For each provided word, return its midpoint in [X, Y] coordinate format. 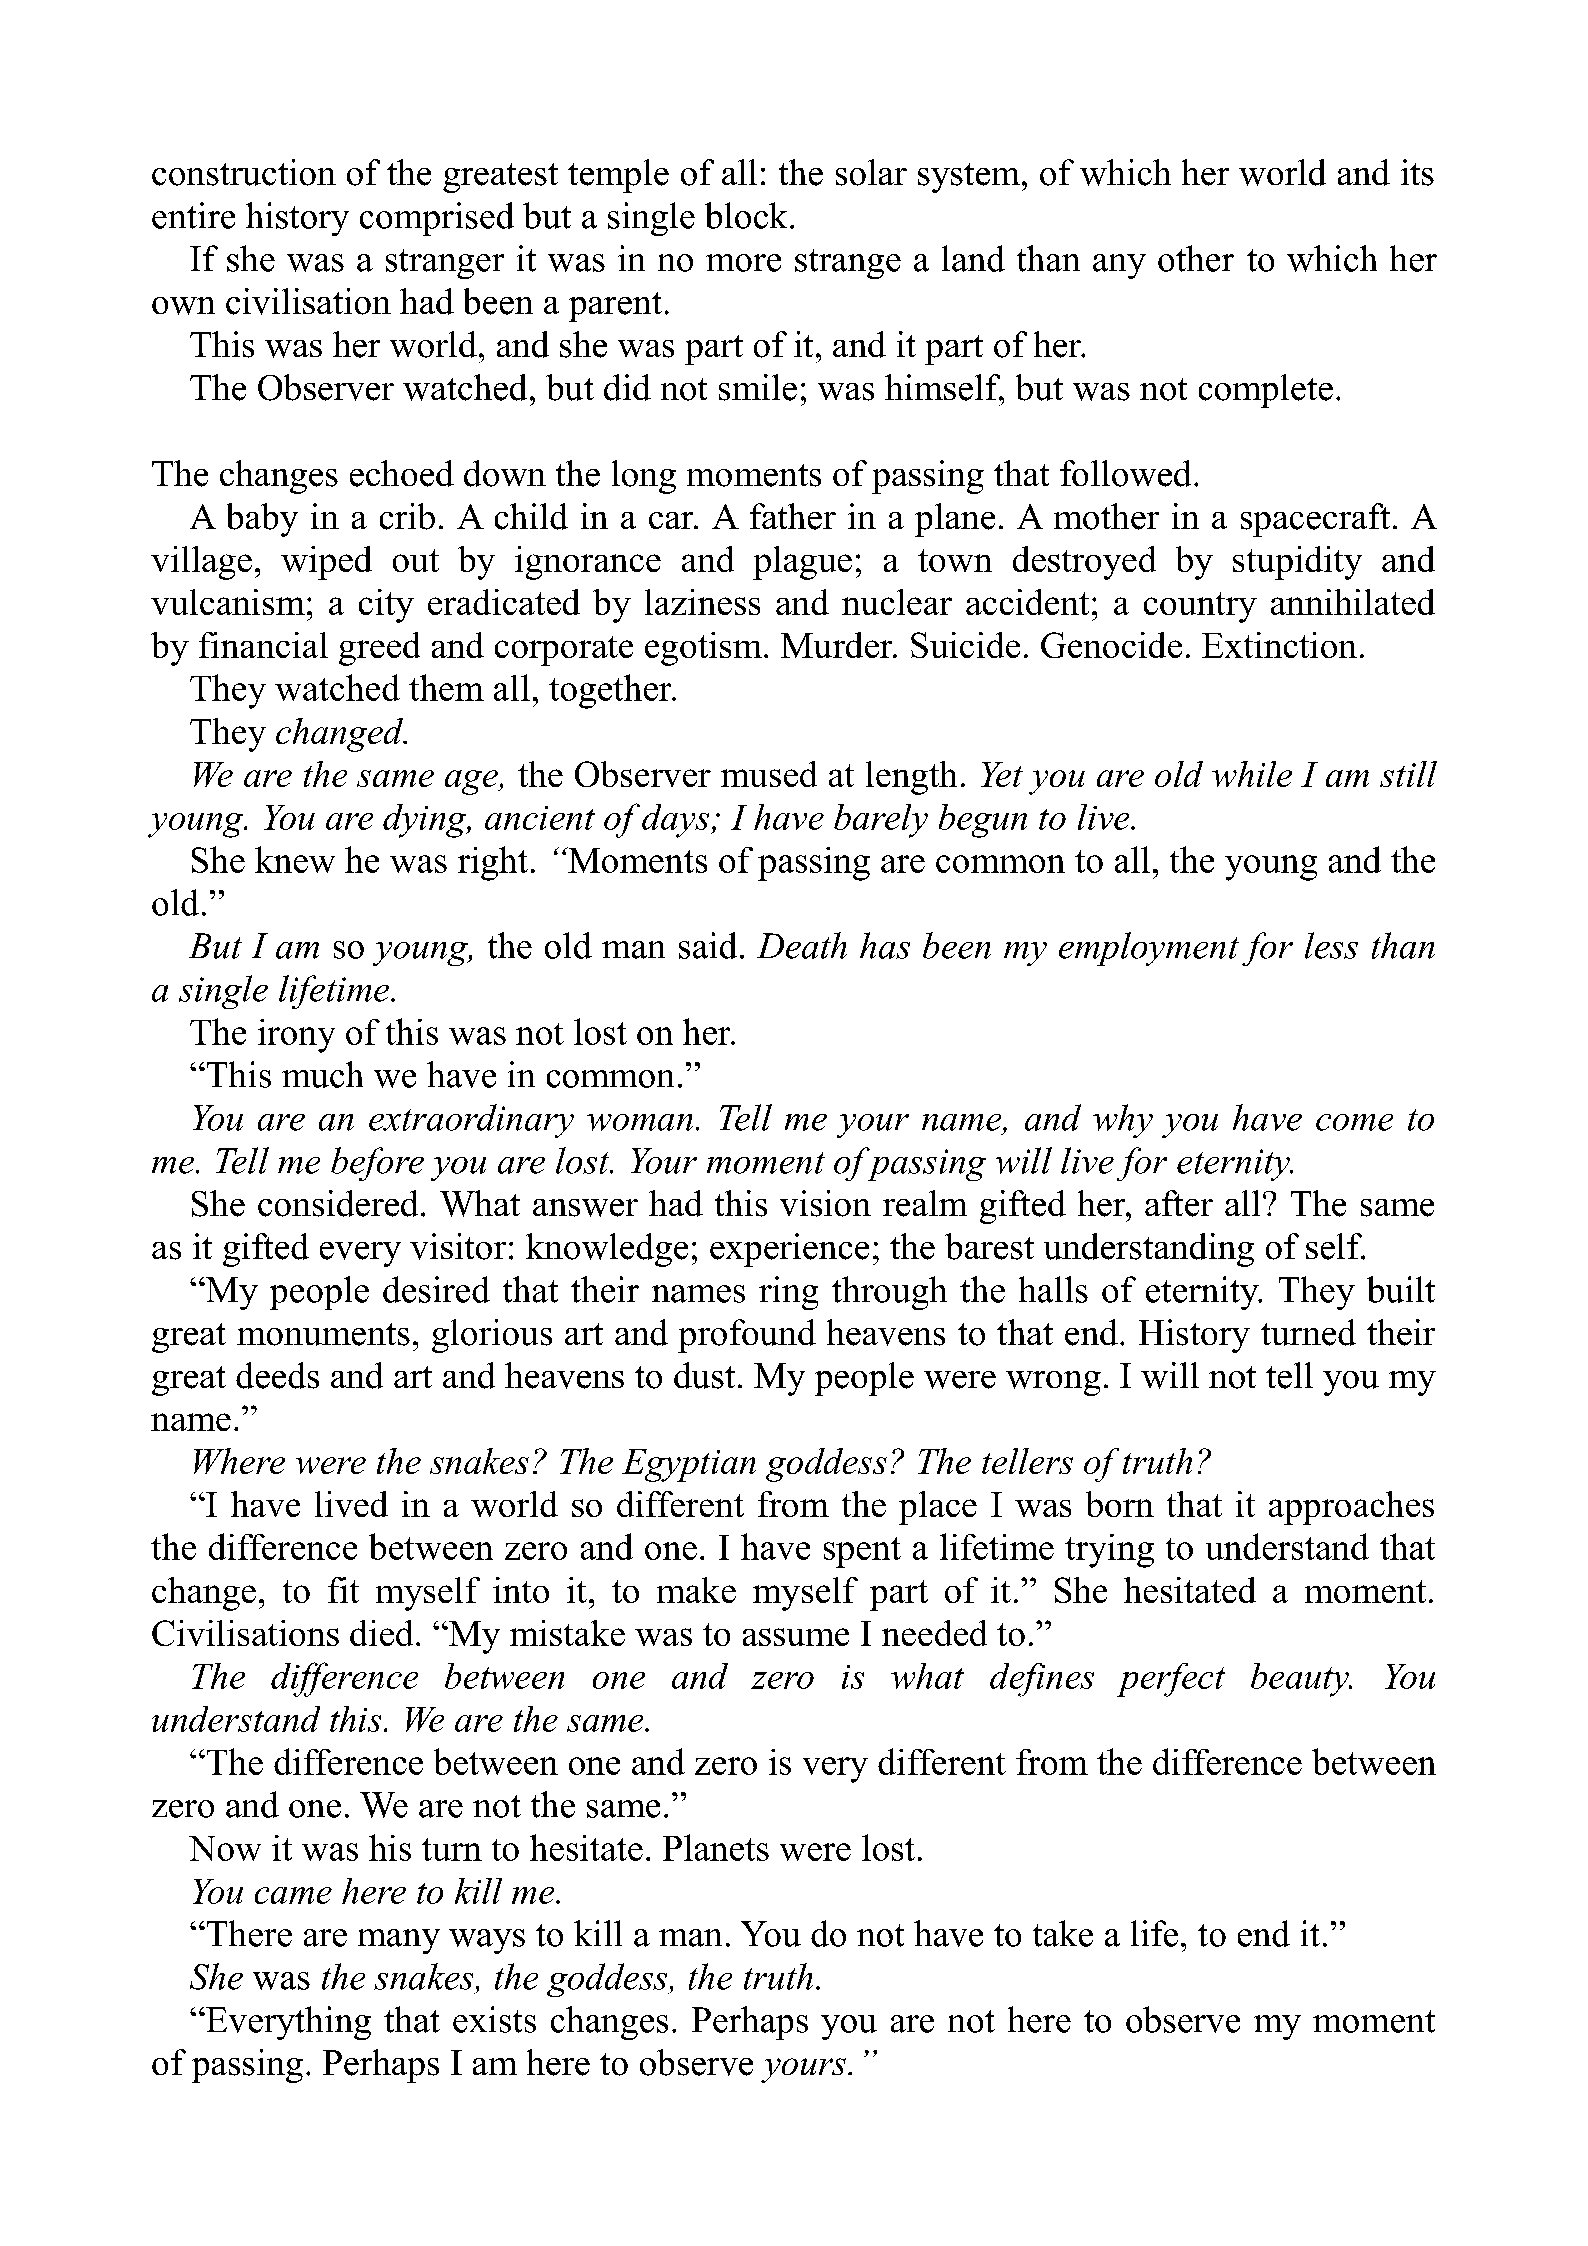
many [399, 1941]
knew [295, 859]
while [1252, 774]
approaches [1351, 1508]
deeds [277, 1375]
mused [769, 774]
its [1417, 172]
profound [747, 1336]
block [746, 215]
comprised [437, 219]
